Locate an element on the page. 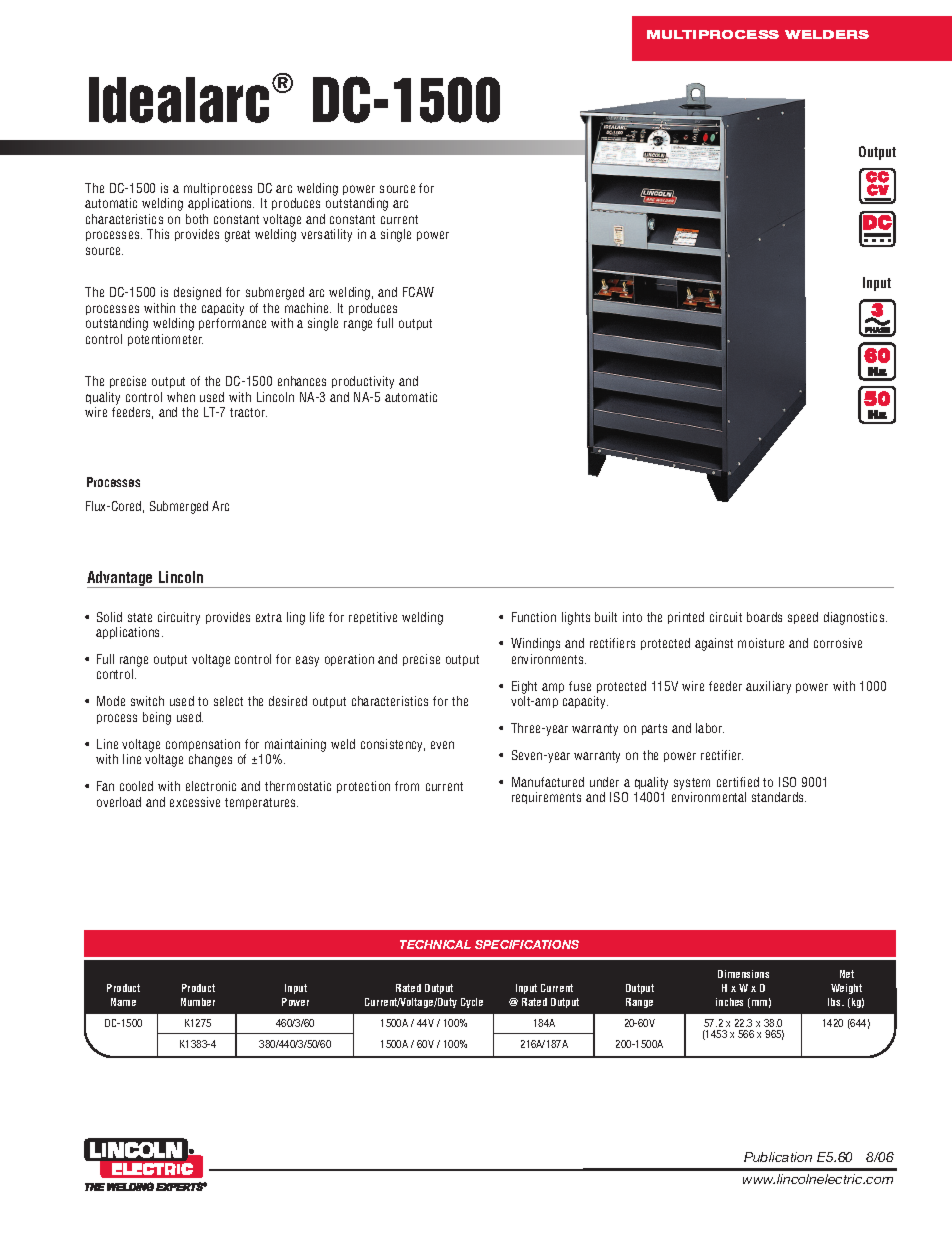  environments is located at coordinates (549, 659).
